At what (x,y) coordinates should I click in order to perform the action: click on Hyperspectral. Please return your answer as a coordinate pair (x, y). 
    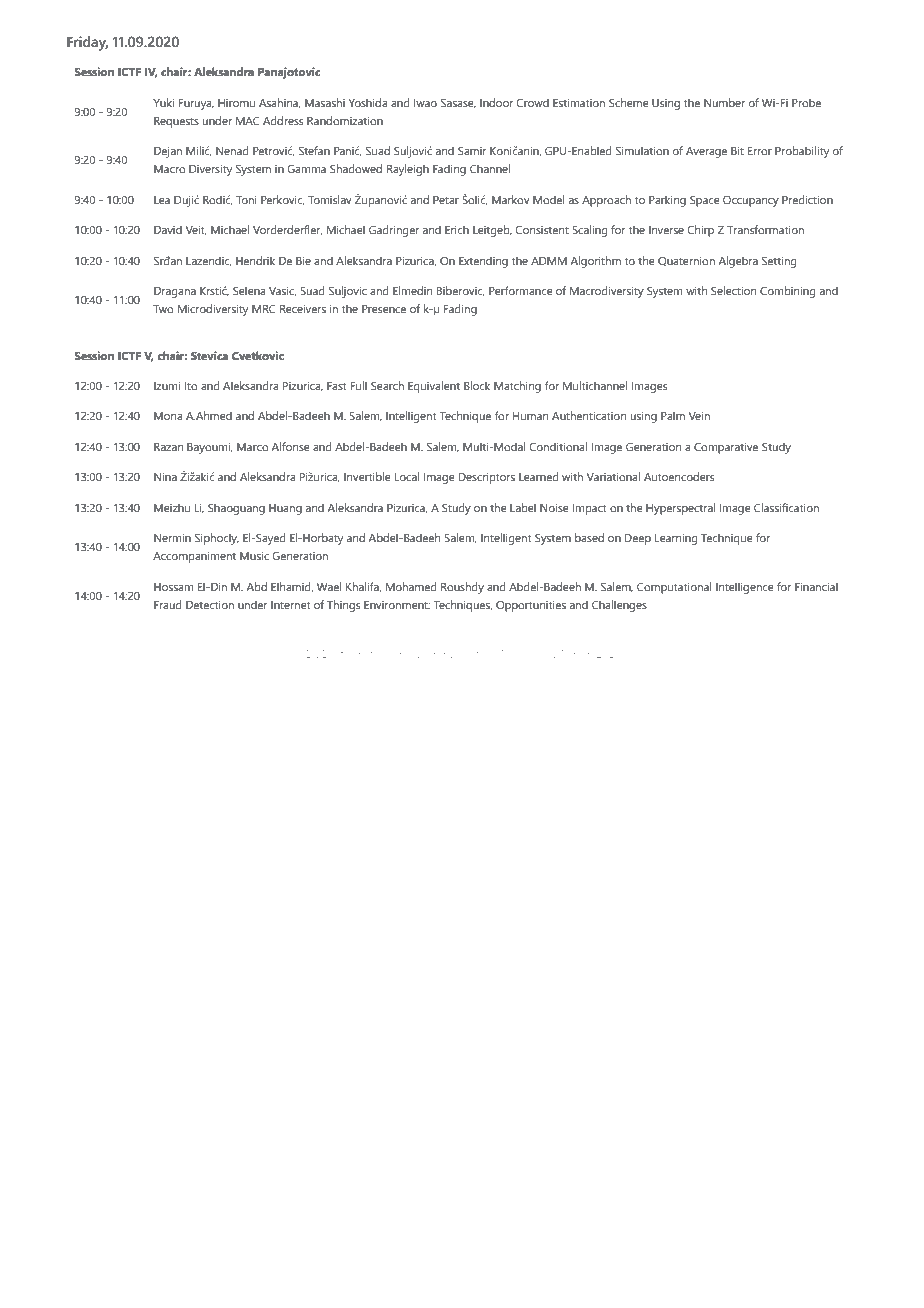
    Looking at the image, I should click on (680, 509).
